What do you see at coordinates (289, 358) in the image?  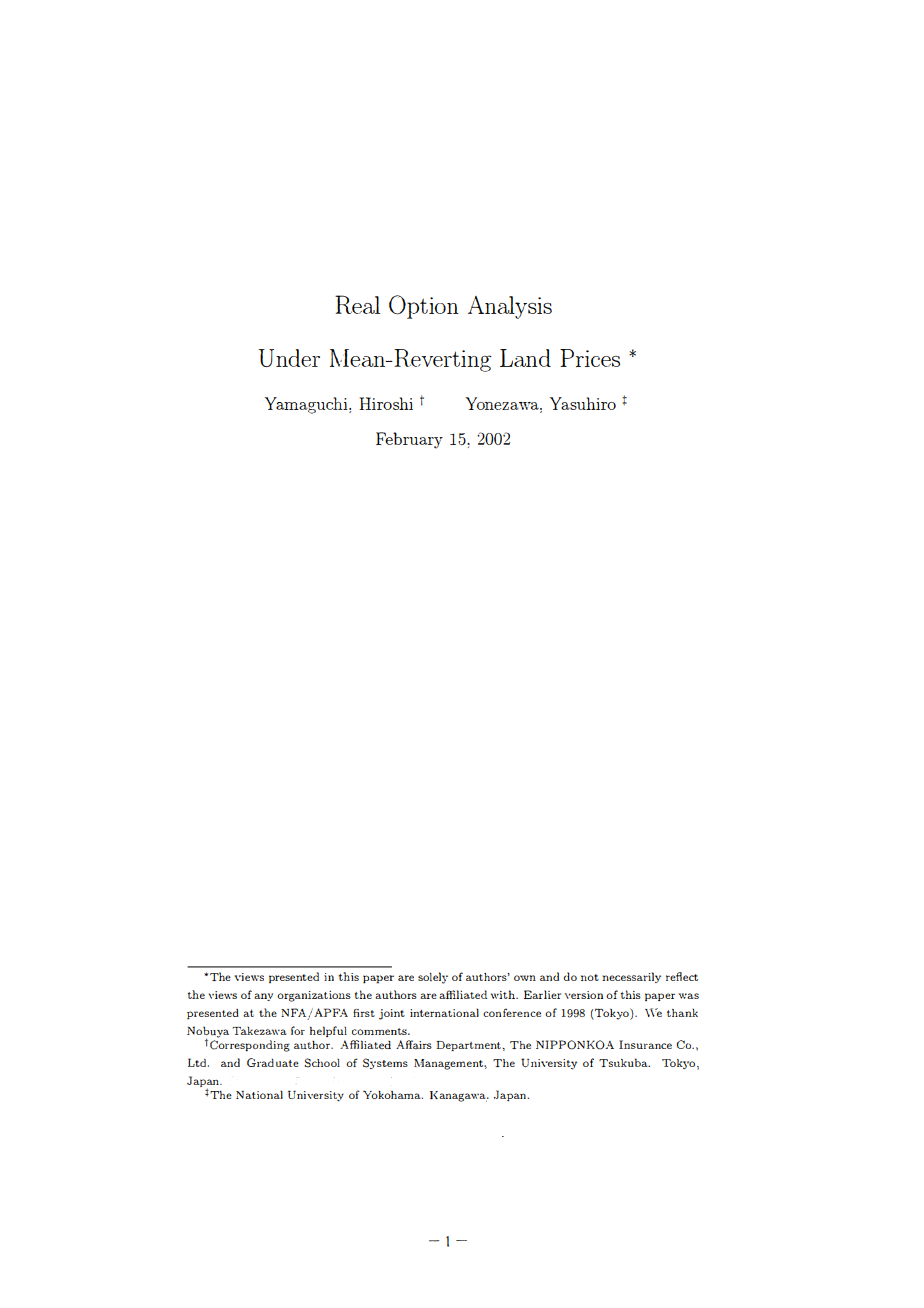 I see `Under` at bounding box center [289, 358].
